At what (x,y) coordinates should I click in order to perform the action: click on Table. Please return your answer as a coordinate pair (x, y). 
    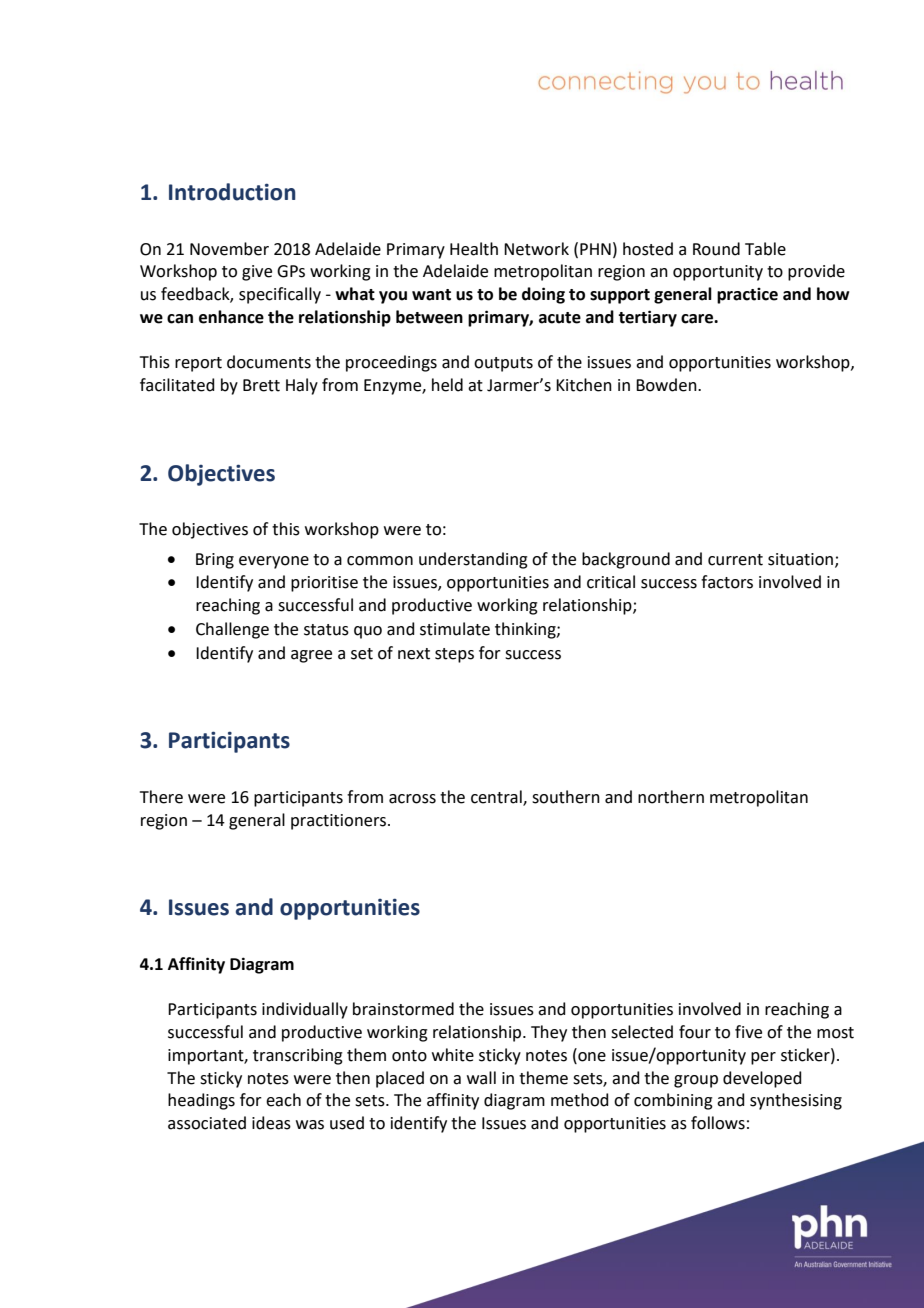
    Looking at the image, I should click on (765, 249).
